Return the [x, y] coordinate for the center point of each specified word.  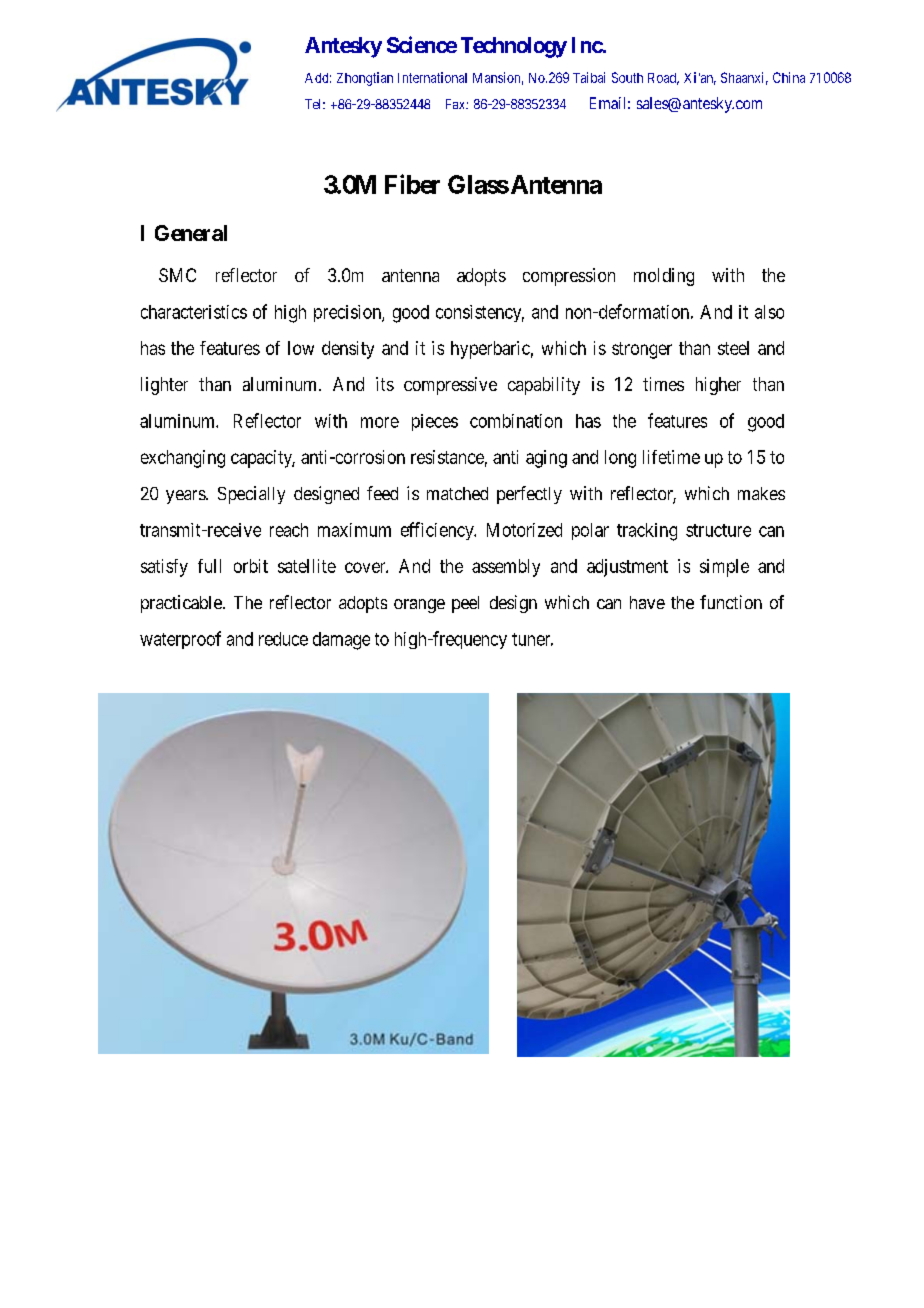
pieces [435, 422]
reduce [283, 639]
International [432, 77]
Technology [514, 47]
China [789, 77]
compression [569, 277]
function [731, 602]
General [191, 233]
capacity [263, 459]
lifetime [671, 457]
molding [664, 277]
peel [465, 604]
